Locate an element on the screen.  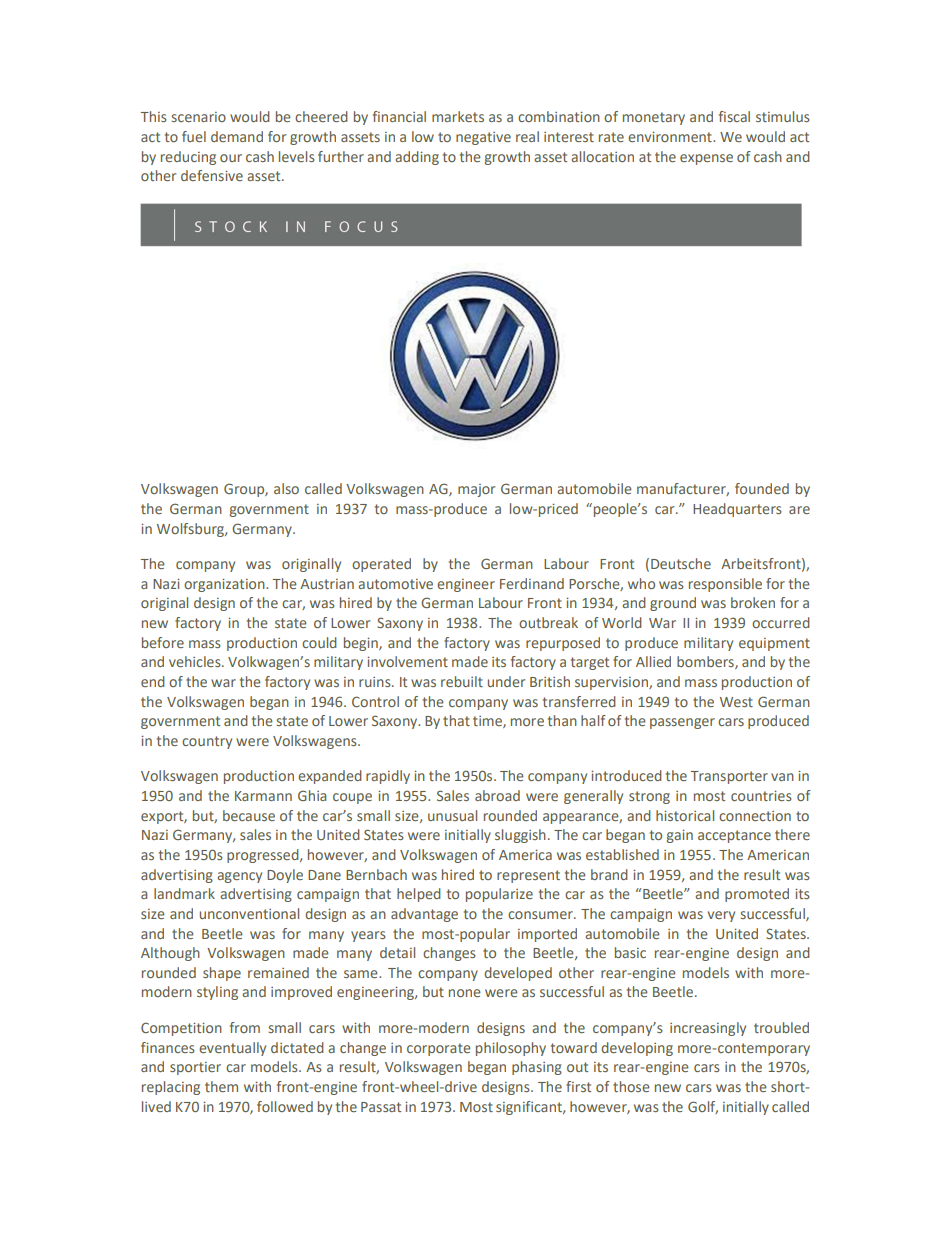
them is located at coordinates (221, 1086).
